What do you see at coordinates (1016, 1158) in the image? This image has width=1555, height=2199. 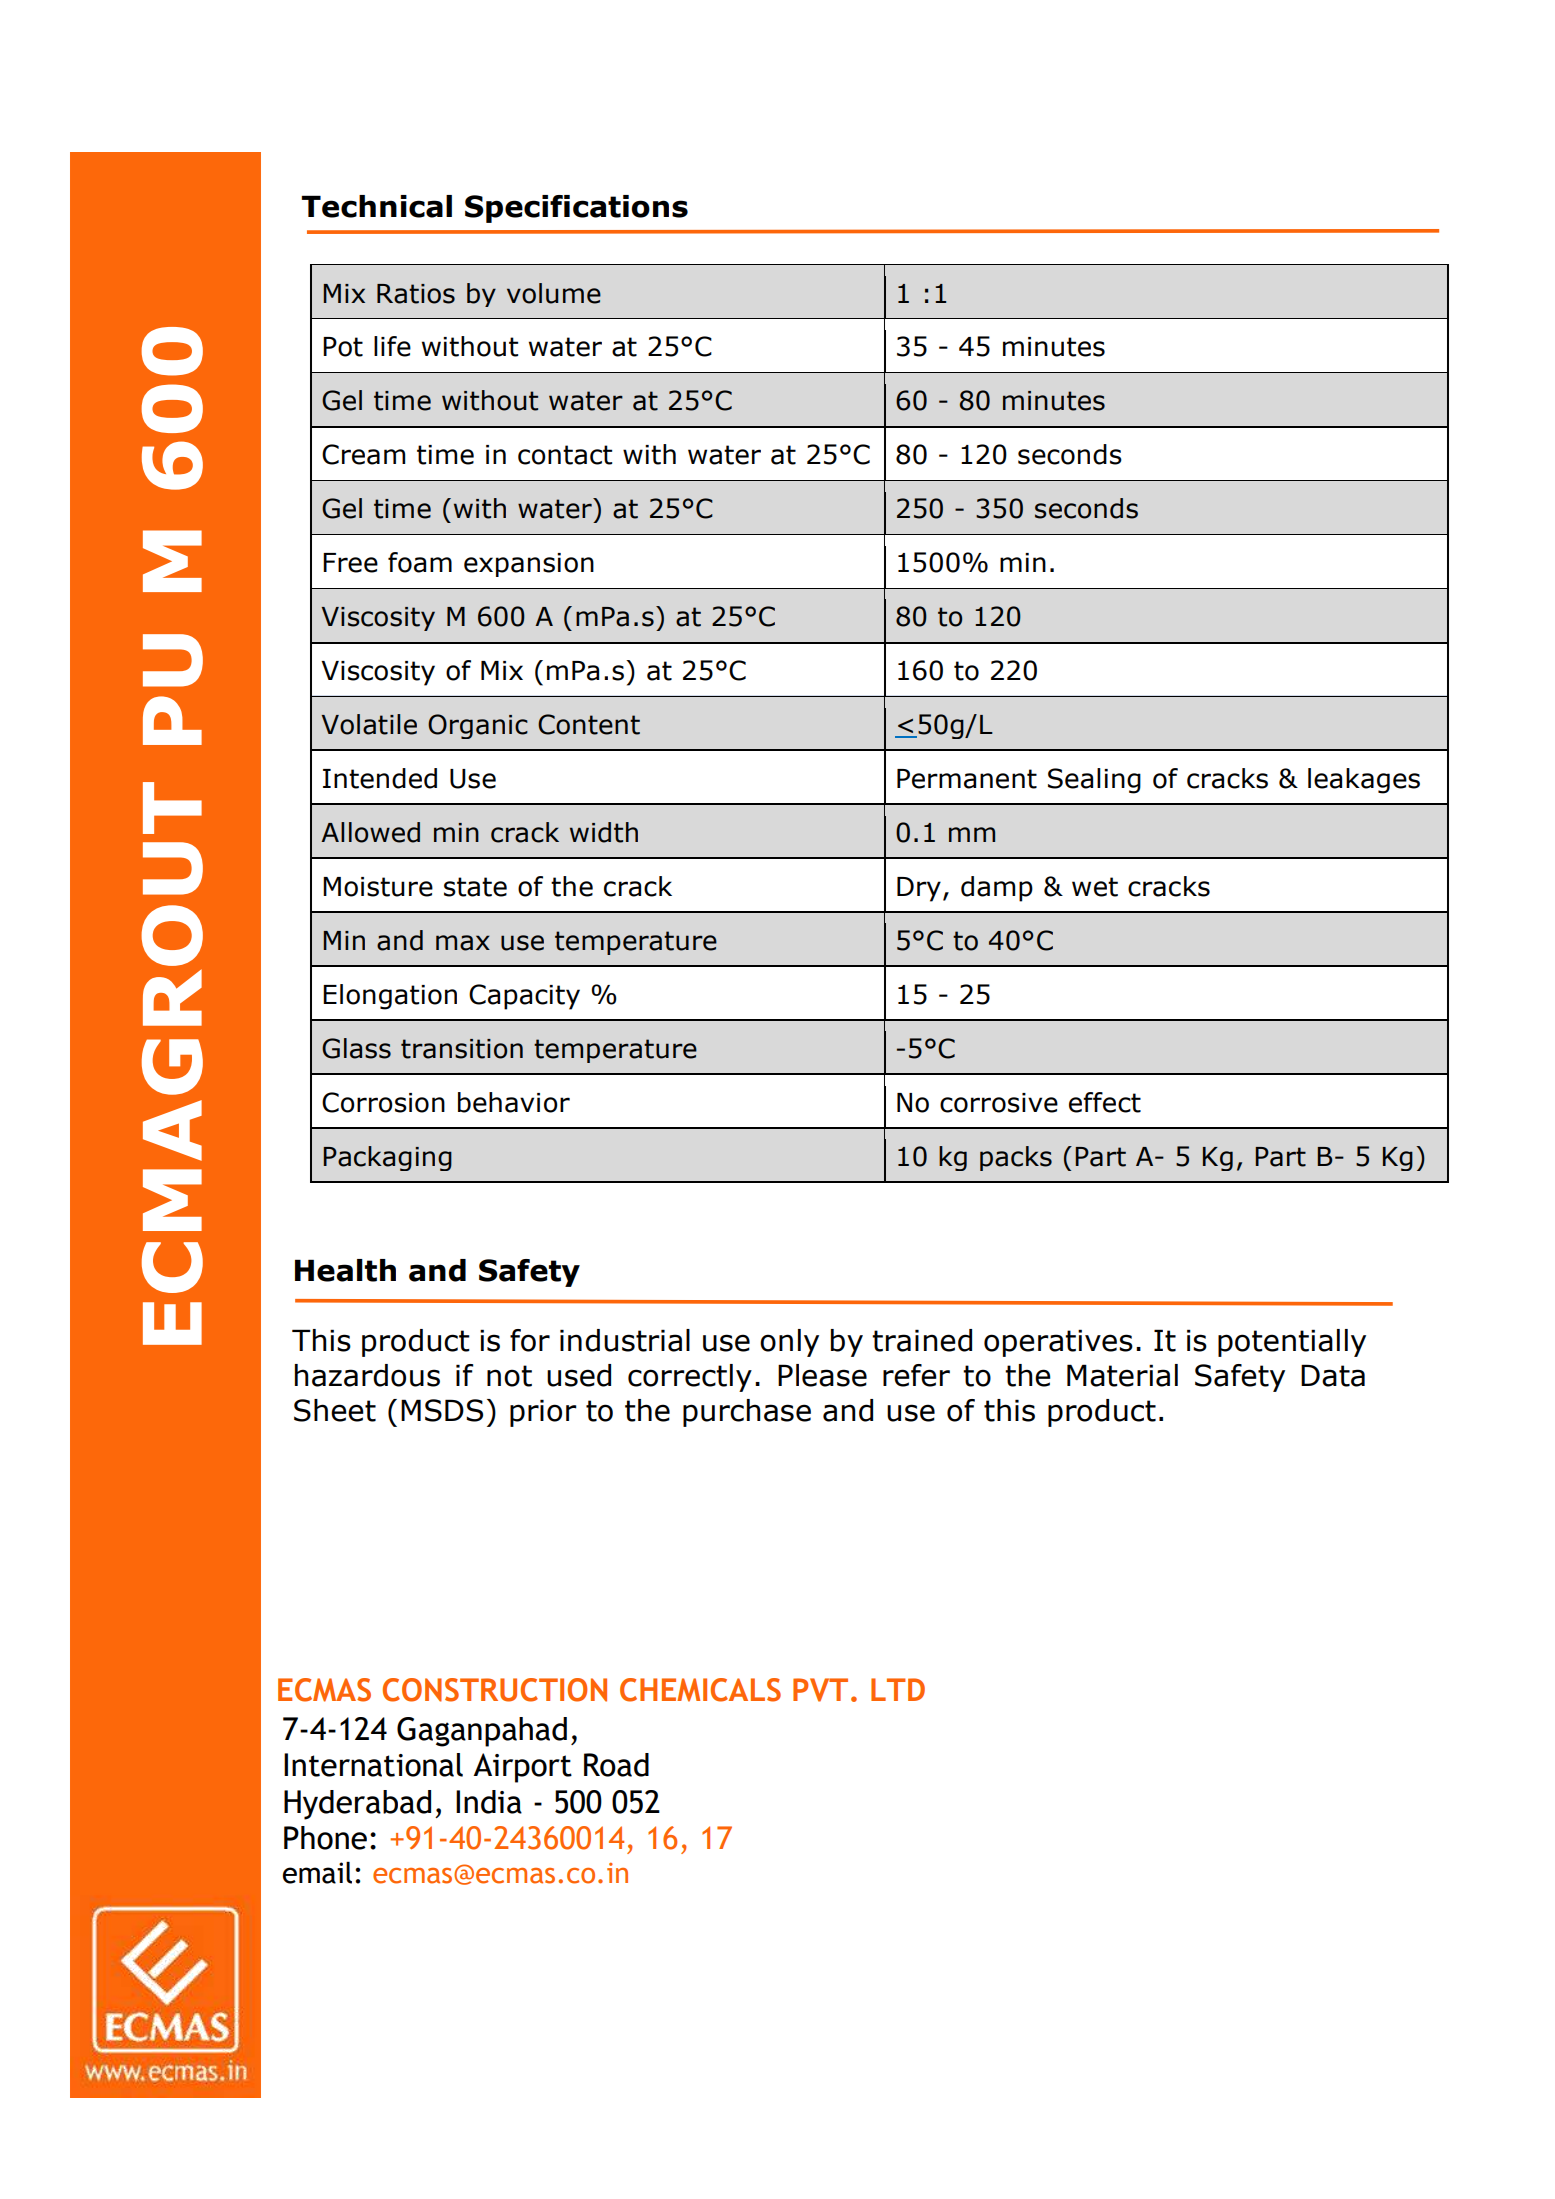 I see `packs` at bounding box center [1016, 1158].
